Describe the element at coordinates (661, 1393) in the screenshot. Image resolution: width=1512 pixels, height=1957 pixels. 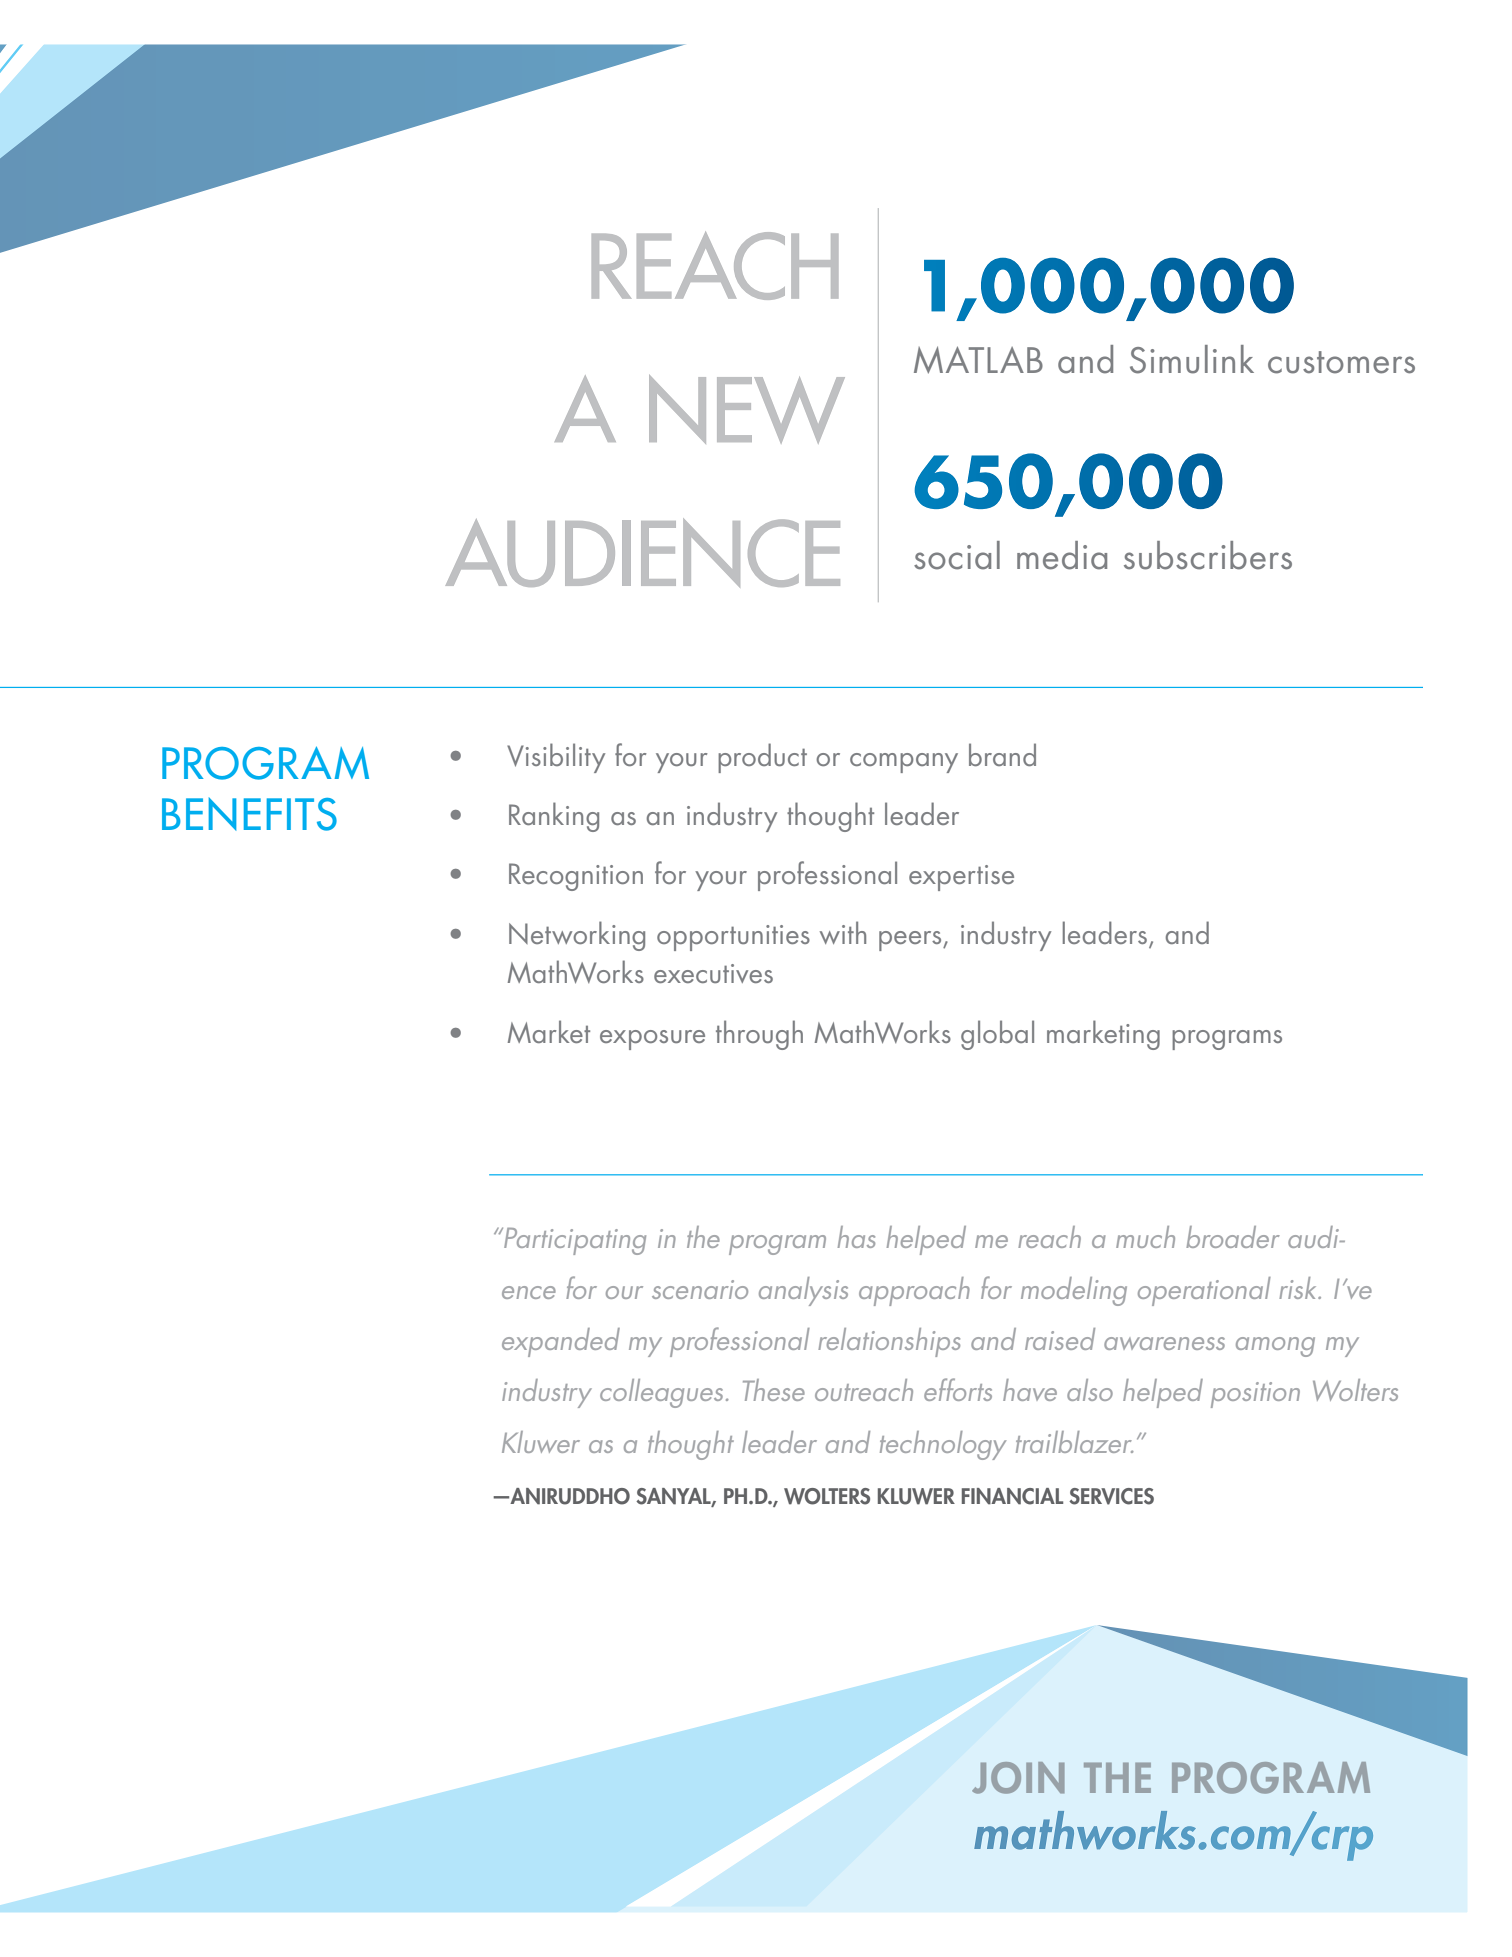
I see `colleagues` at that location.
